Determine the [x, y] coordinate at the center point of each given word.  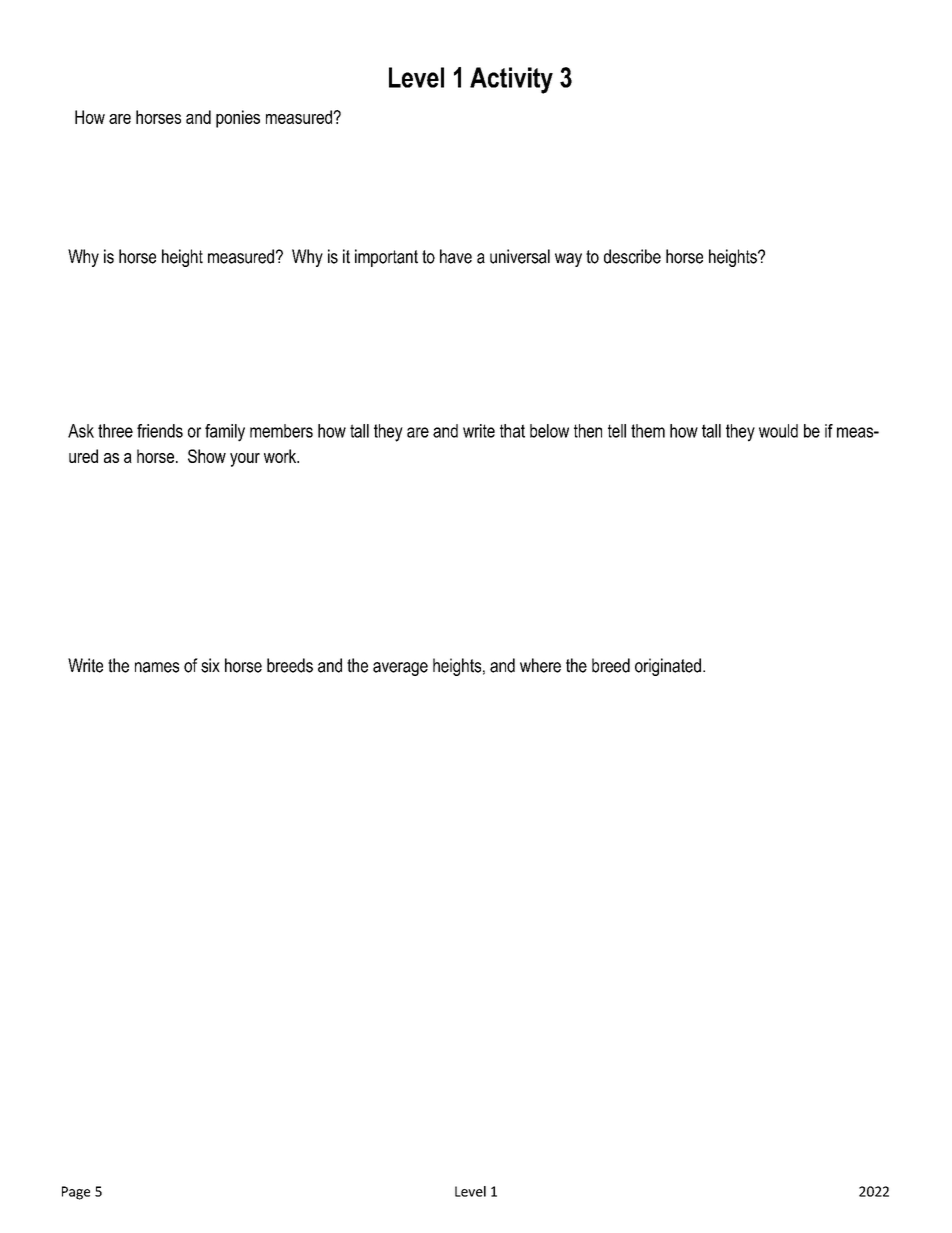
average [400, 669]
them [648, 431]
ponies [238, 119]
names [157, 667]
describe [632, 256]
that [512, 431]
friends [160, 431]
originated [668, 667]
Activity [511, 80]
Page [76, 1193]
